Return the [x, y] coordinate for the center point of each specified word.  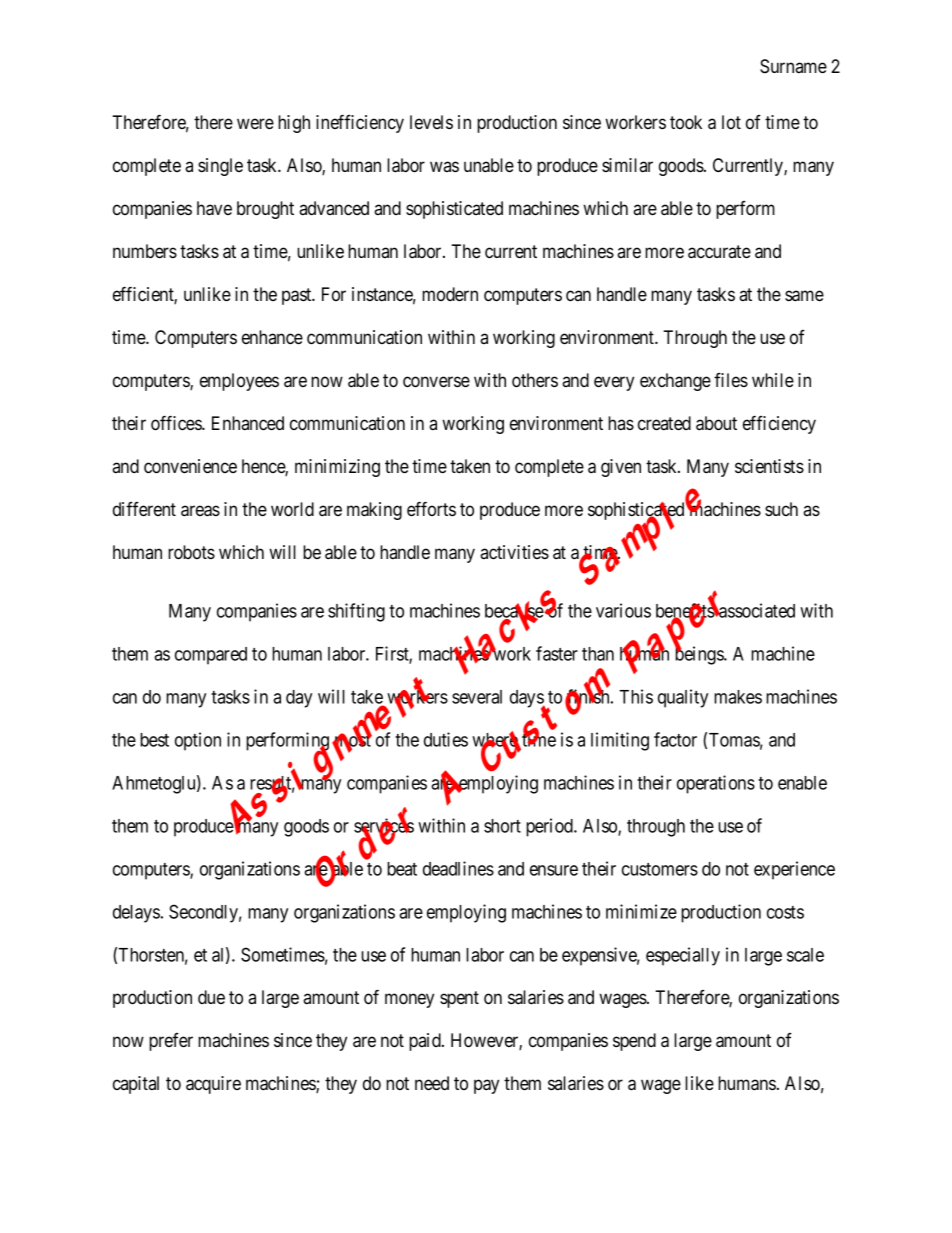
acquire [213, 1085]
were [255, 123]
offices [177, 423]
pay [486, 1086]
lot [731, 122]
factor [675, 739]
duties [446, 739]
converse [436, 382]
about [716, 423]
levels [431, 122]
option [198, 741]
